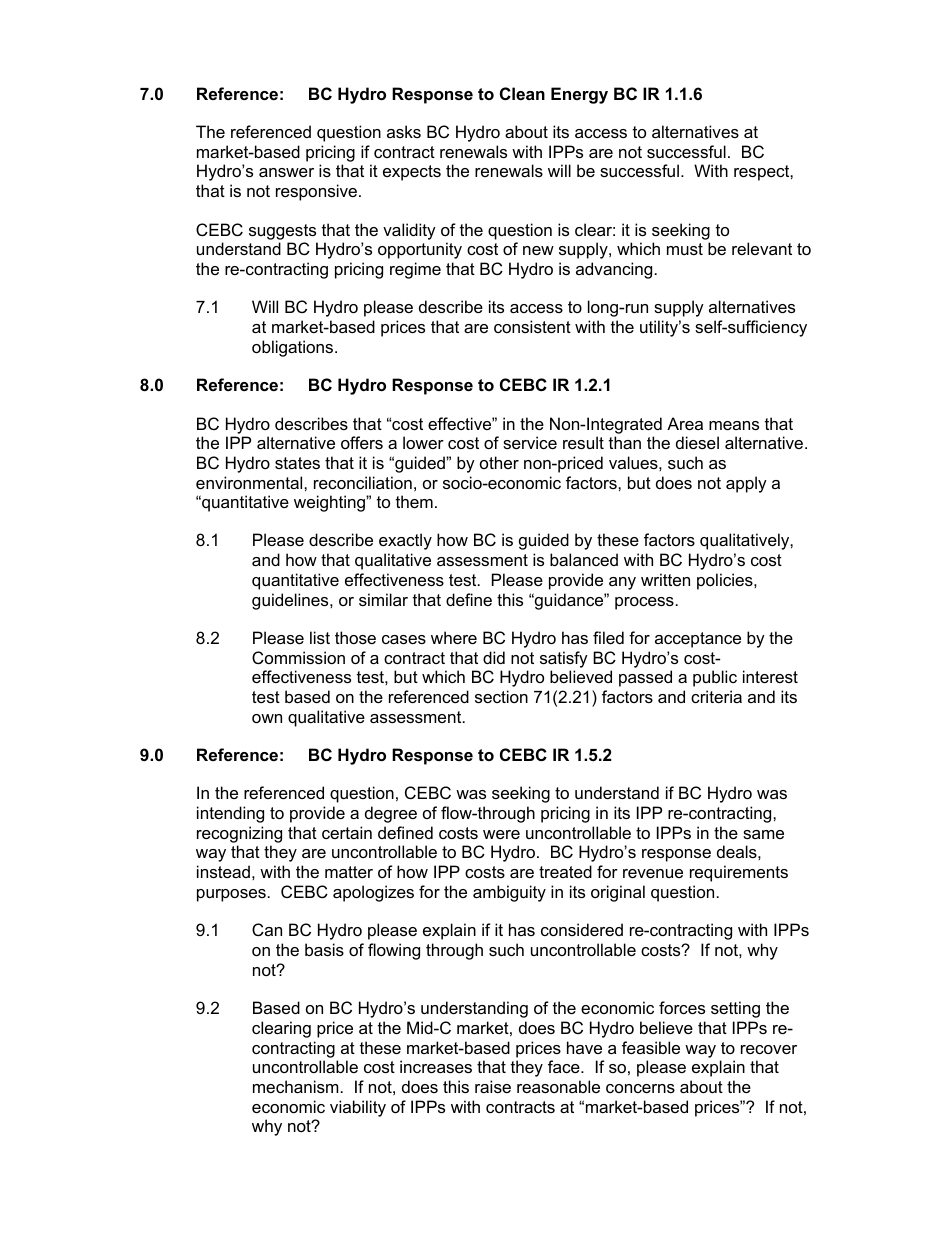 This document has width=952, height=1233. I want to click on criteria, so click(716, 696).
